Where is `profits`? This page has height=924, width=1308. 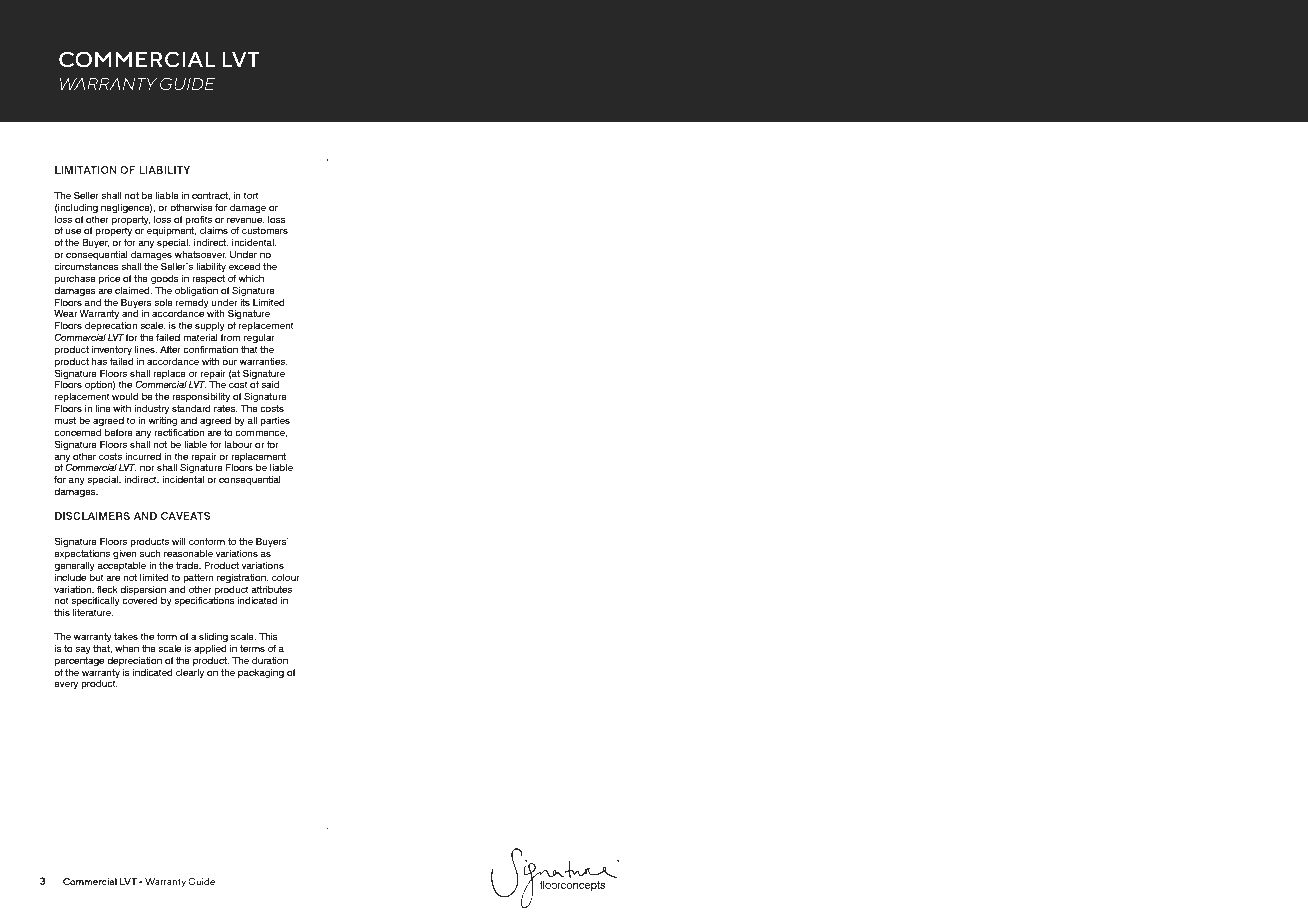
profits is located at coordinates (198, 220).
